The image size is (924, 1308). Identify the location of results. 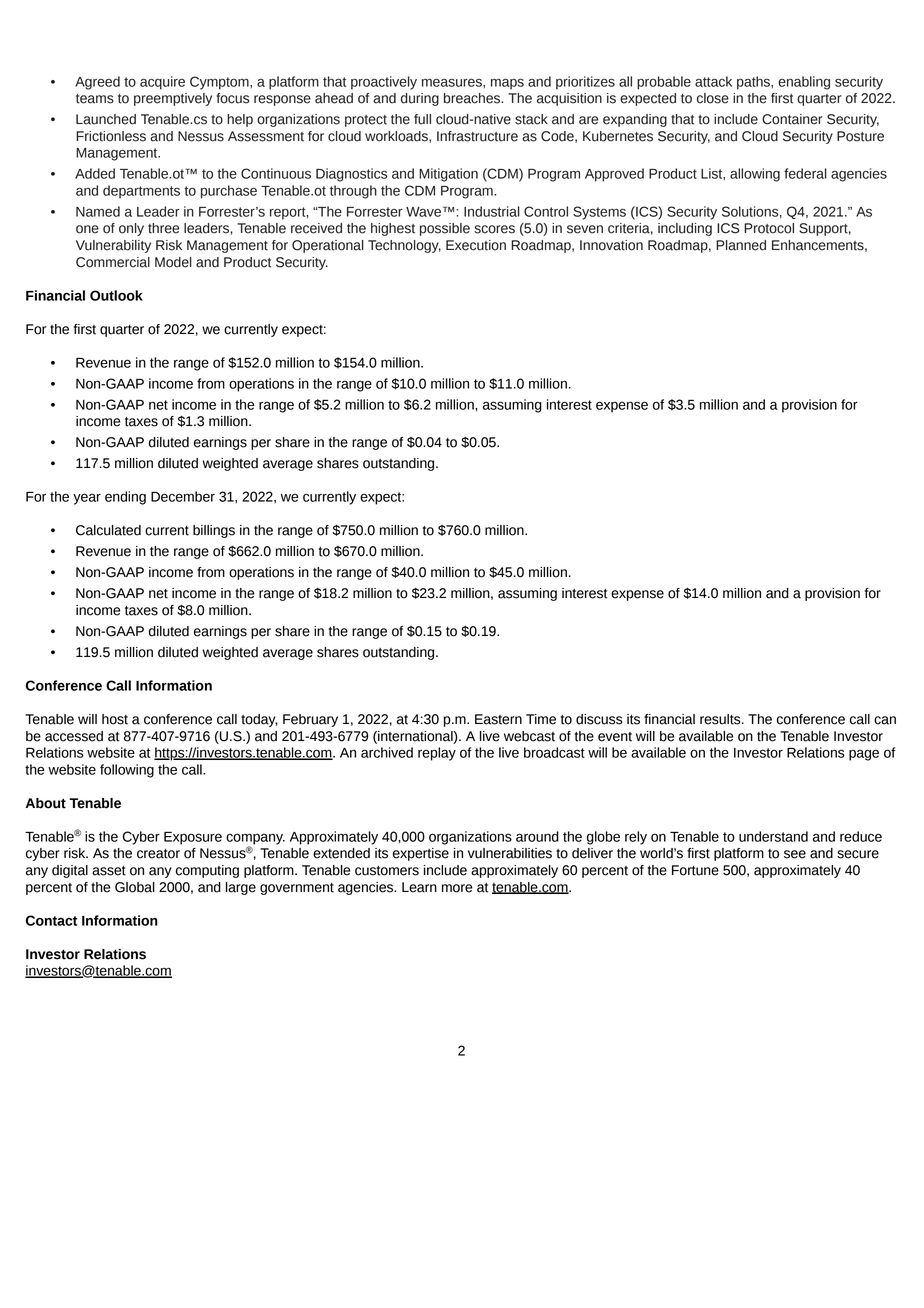
(721, 719).
